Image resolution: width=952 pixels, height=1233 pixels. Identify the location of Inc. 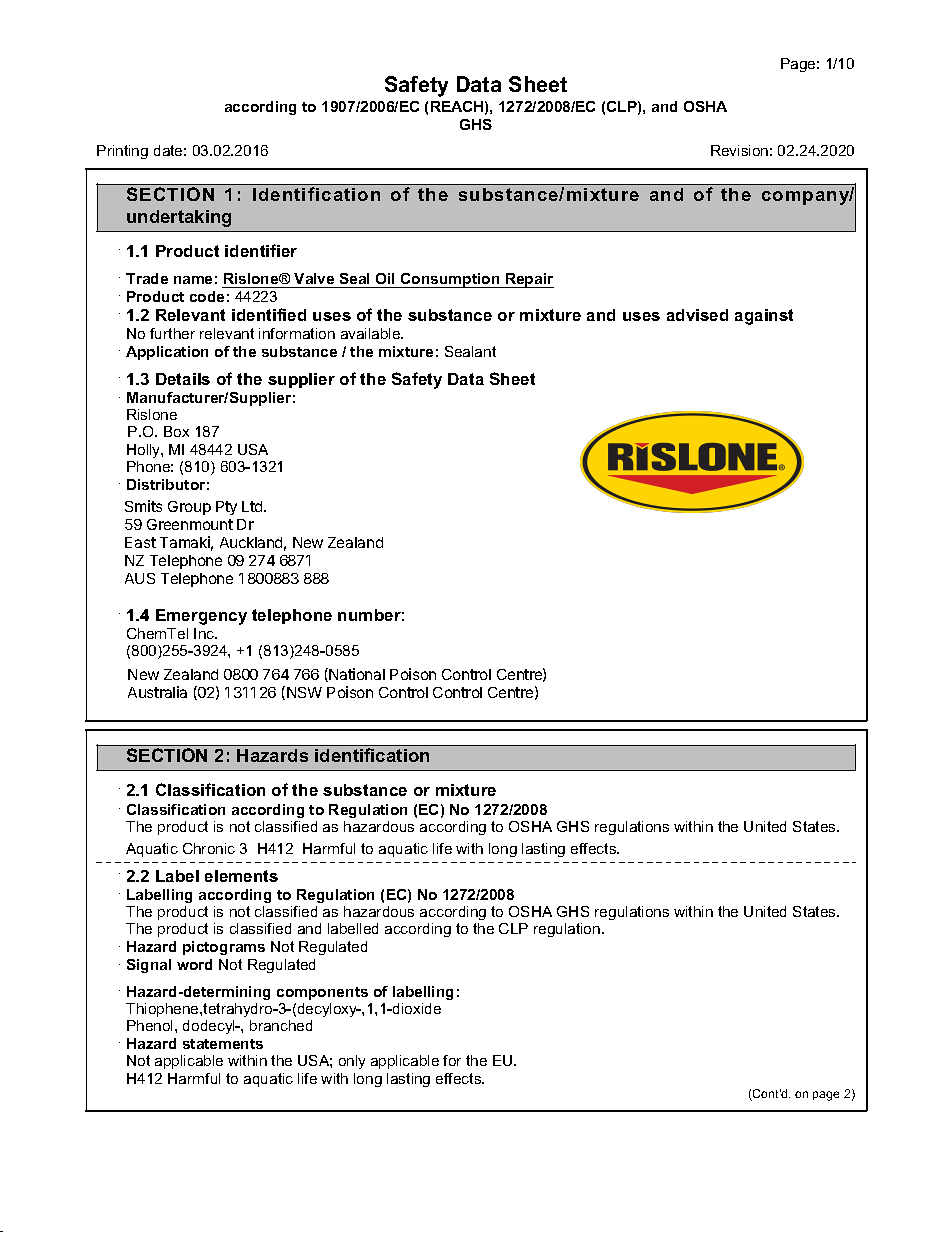
(205, 633).
